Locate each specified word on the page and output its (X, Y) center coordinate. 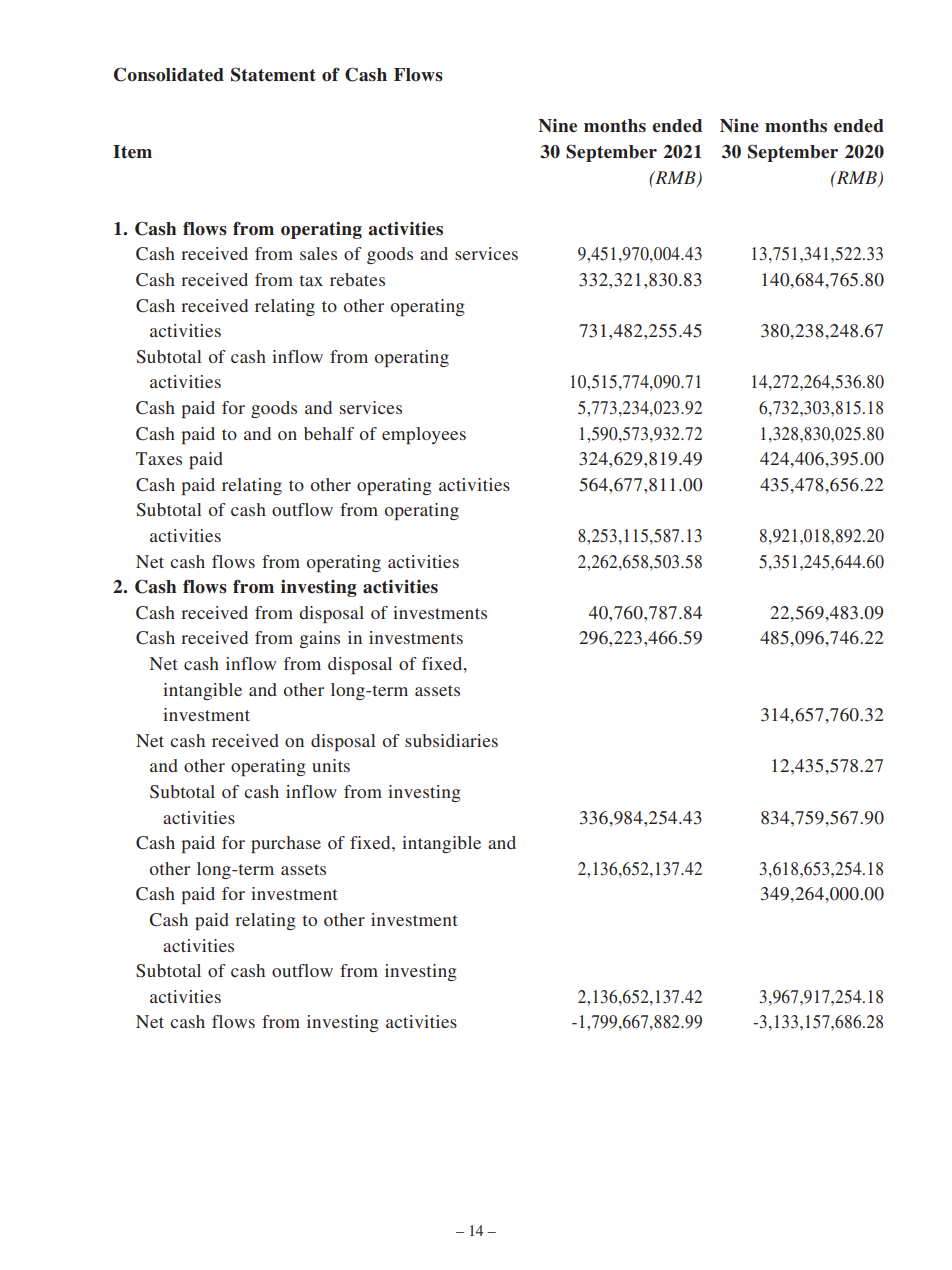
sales (318, 253)
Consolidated (169, 74)
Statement (273, 74)
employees (424, 435)
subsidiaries (451, 740)
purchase (286, 844)
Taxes (159, 458)
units (331, 765)
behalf (329, 433)
